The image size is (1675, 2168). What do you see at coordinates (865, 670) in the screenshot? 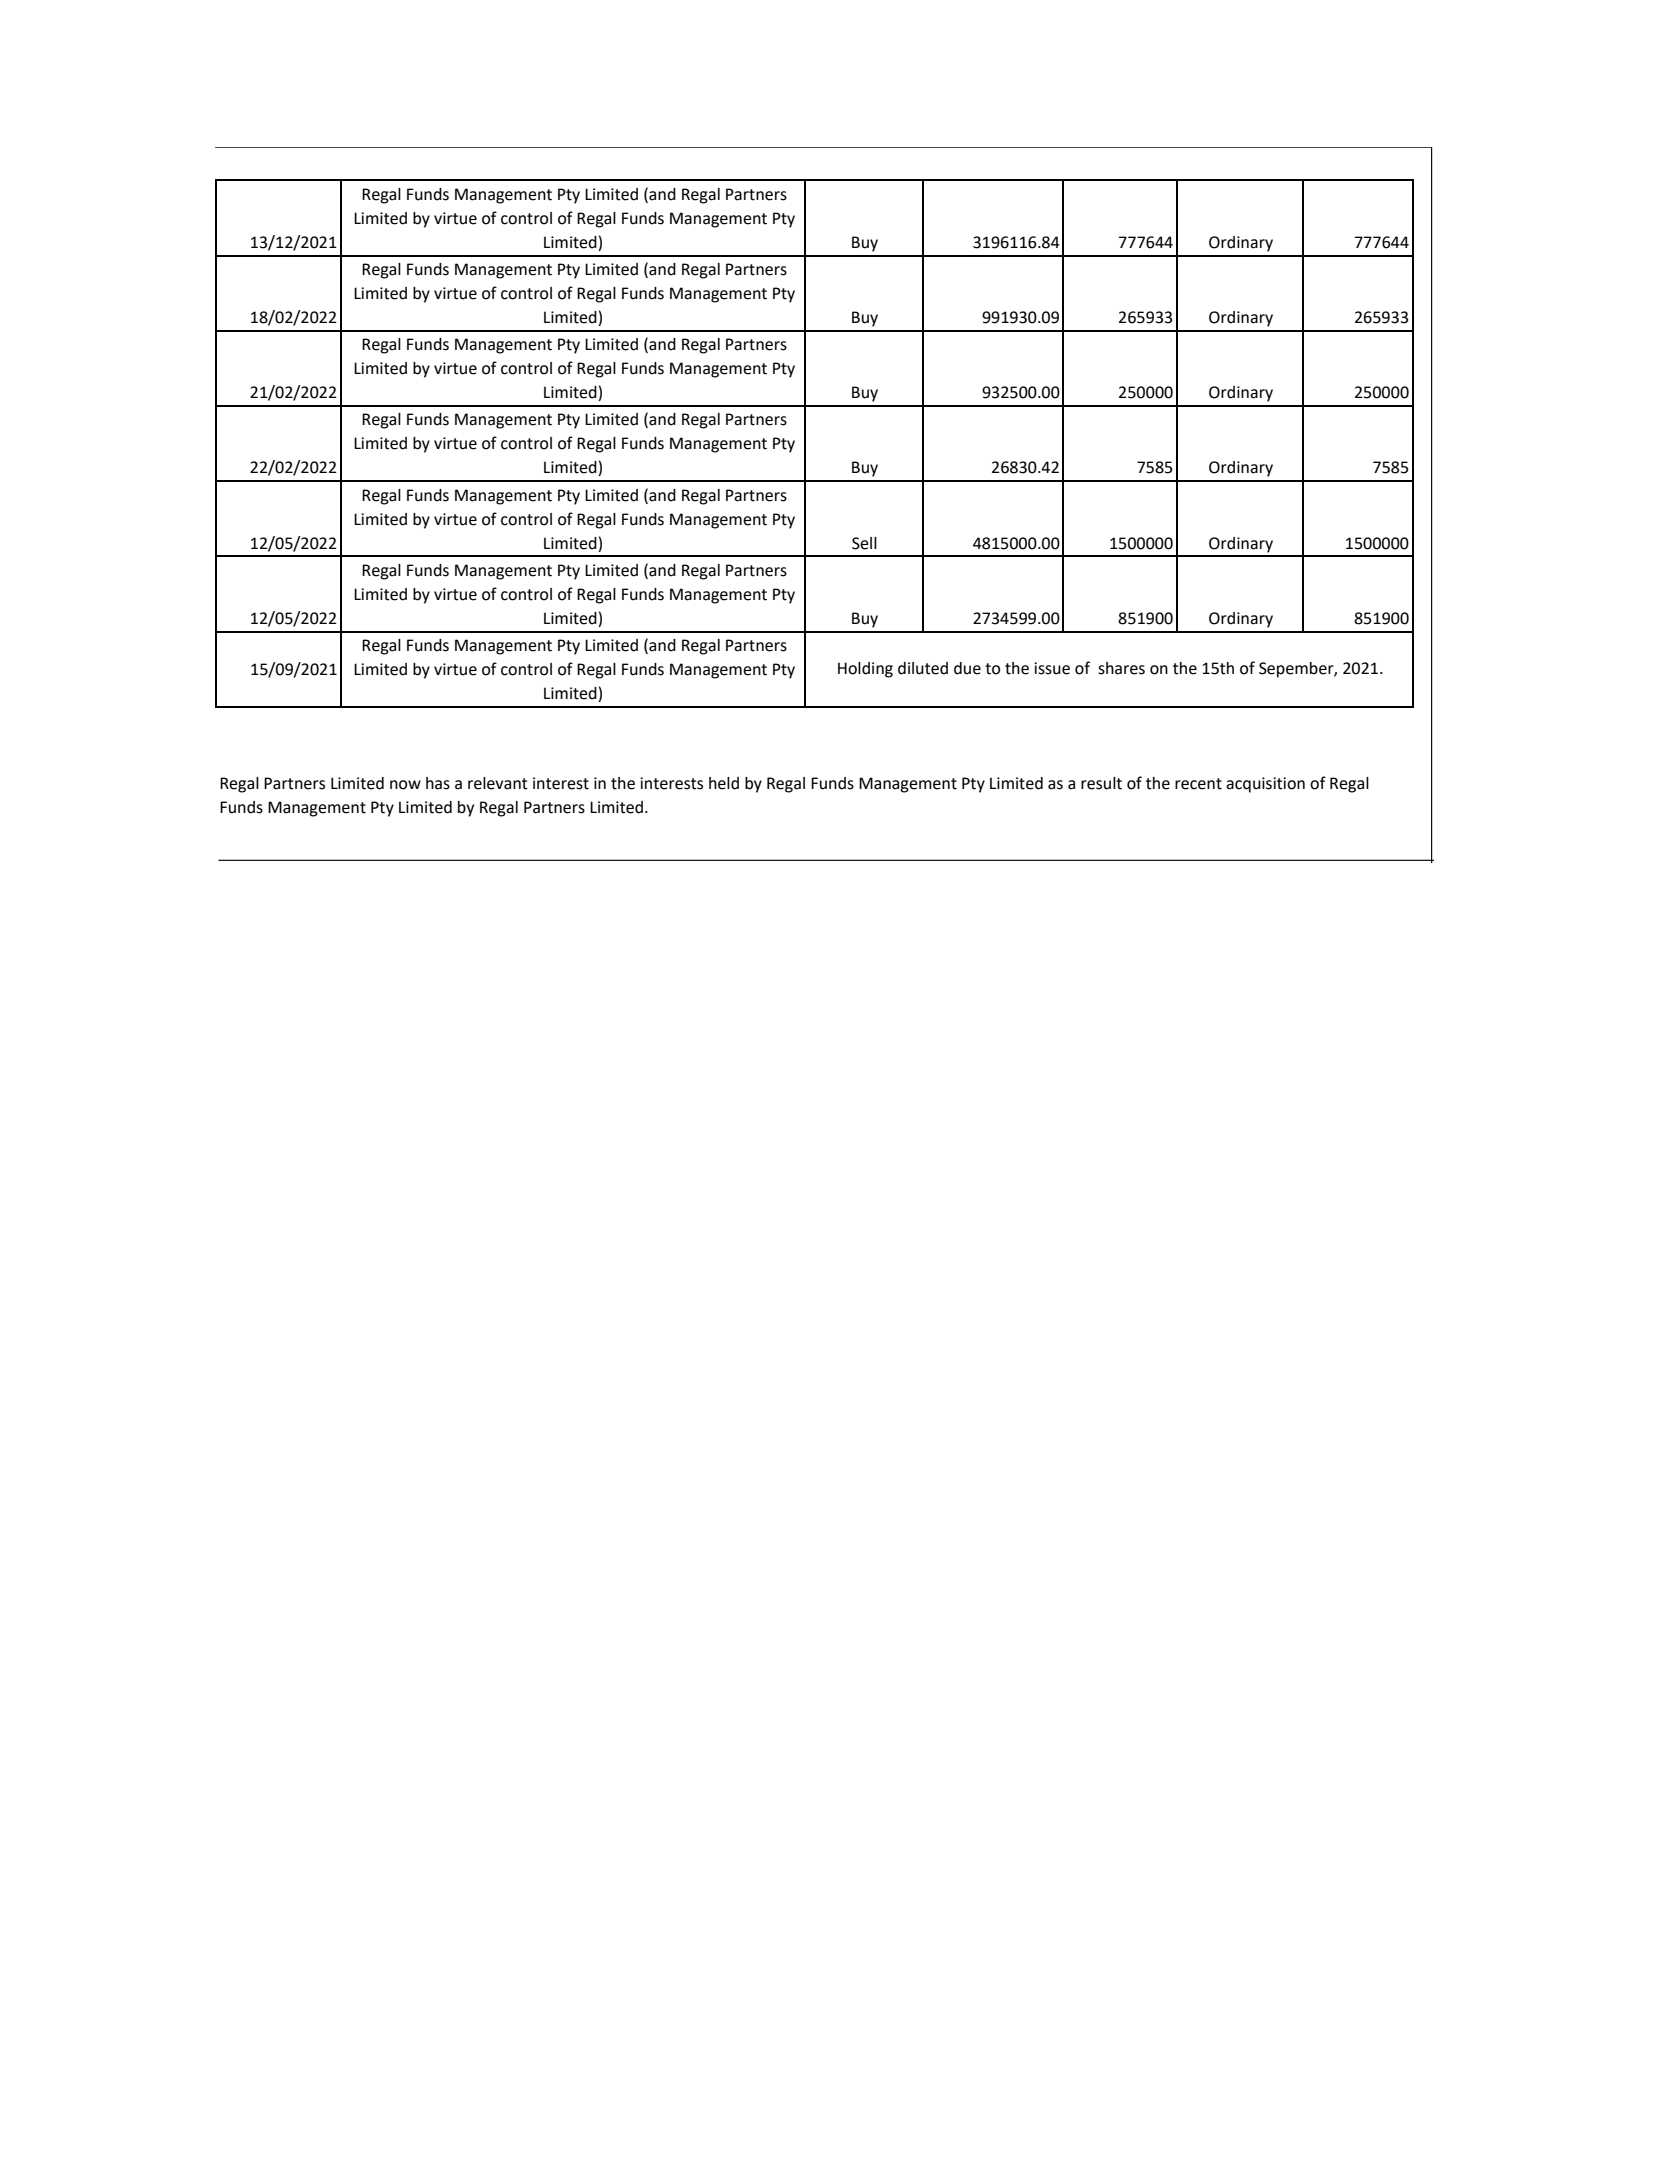
I see `Holding` at bounding box center [865, 670].
